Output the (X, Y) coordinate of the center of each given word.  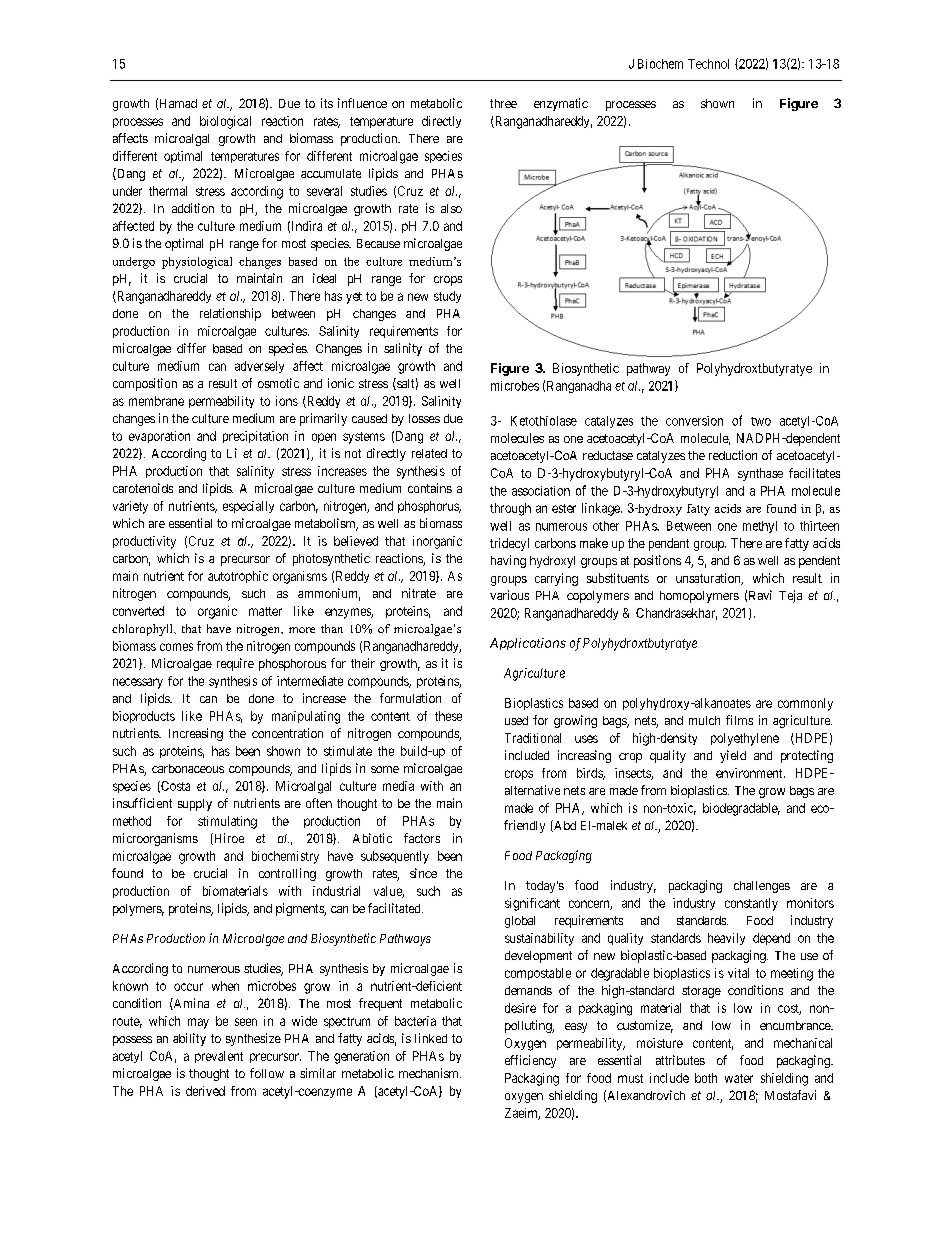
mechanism (430, 1073)
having (508, 561)
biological (225, 122)
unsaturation (709, 579)
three (503, 103)
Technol (708, 64)
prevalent (219, 1057)
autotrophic (238, 577)
